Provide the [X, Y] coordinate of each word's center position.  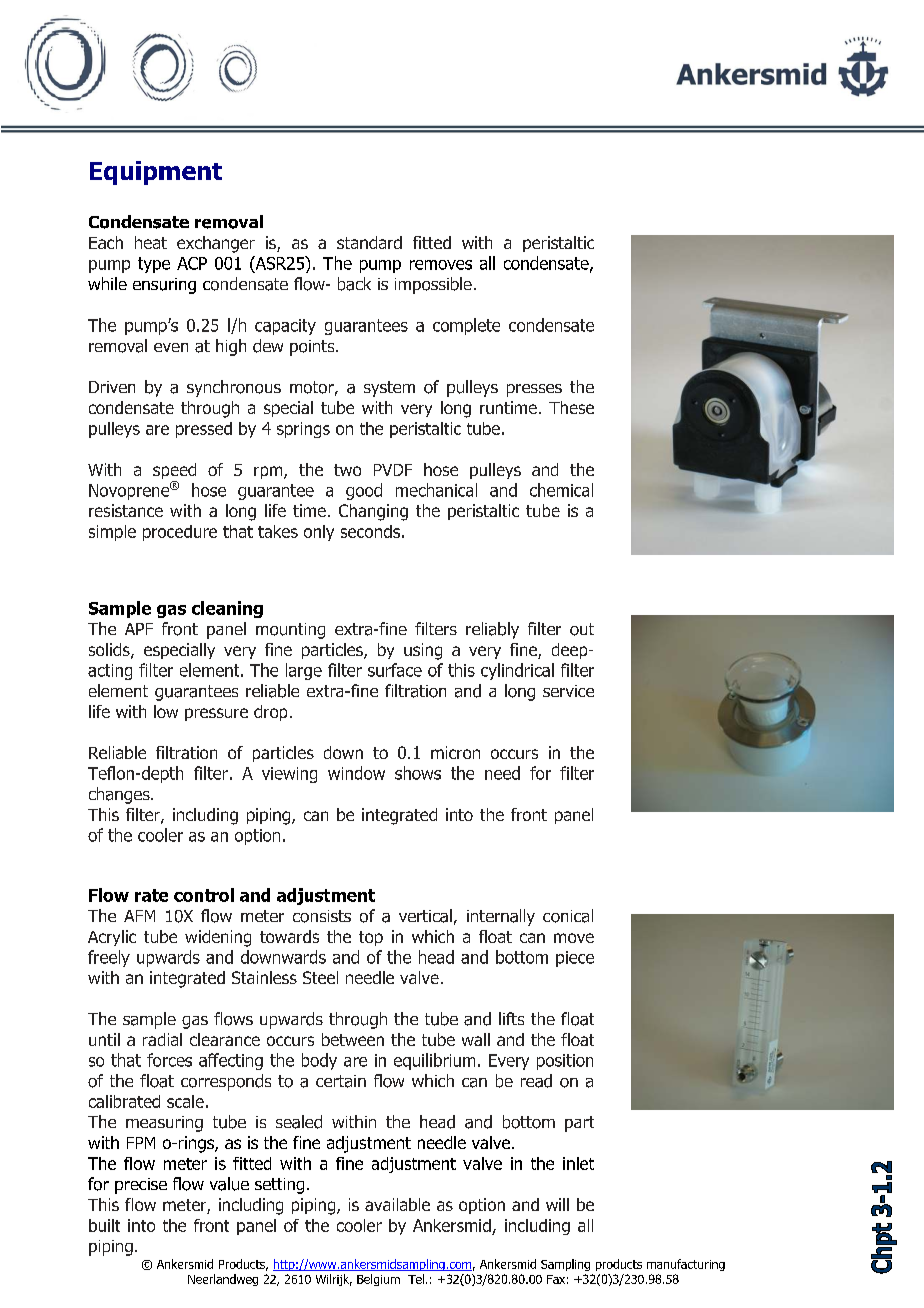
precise [141, 1186]
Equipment [156, 173]
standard [369, 242]
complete [466, 326]
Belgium [378, 1280]
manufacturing [686, 1265]
